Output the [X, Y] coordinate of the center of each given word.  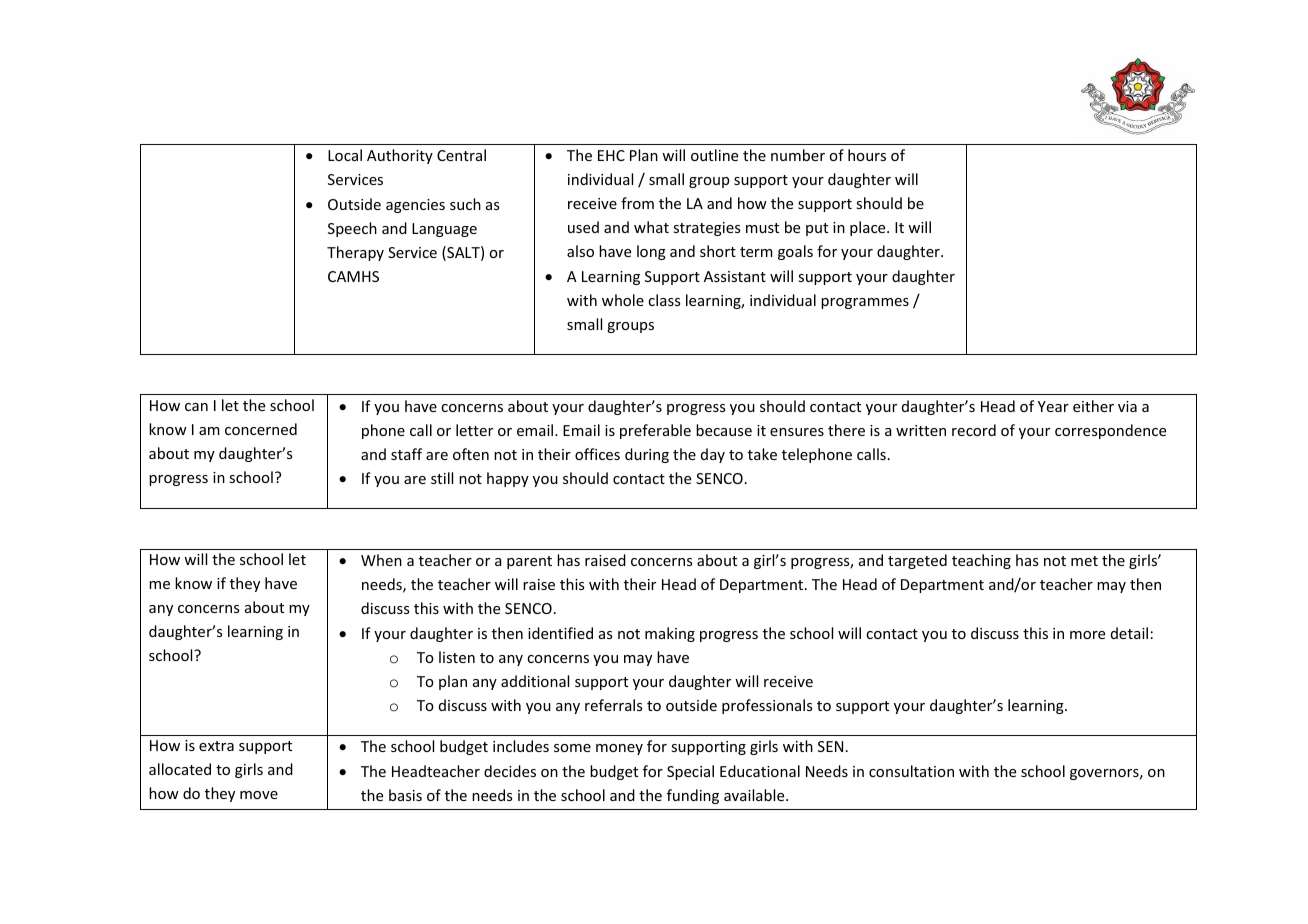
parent [529, 562]
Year [1053, 406]
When [381, 560]
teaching [981, 561]
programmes [865, 303]
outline [714, 155]
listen [457, 657]
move [259, 795]
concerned [261, 429]
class [664, 300]
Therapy [355, 253]
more [1087, 635]
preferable [655, 431]
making [670, 634]
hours [867, 155]
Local [345, 155]
